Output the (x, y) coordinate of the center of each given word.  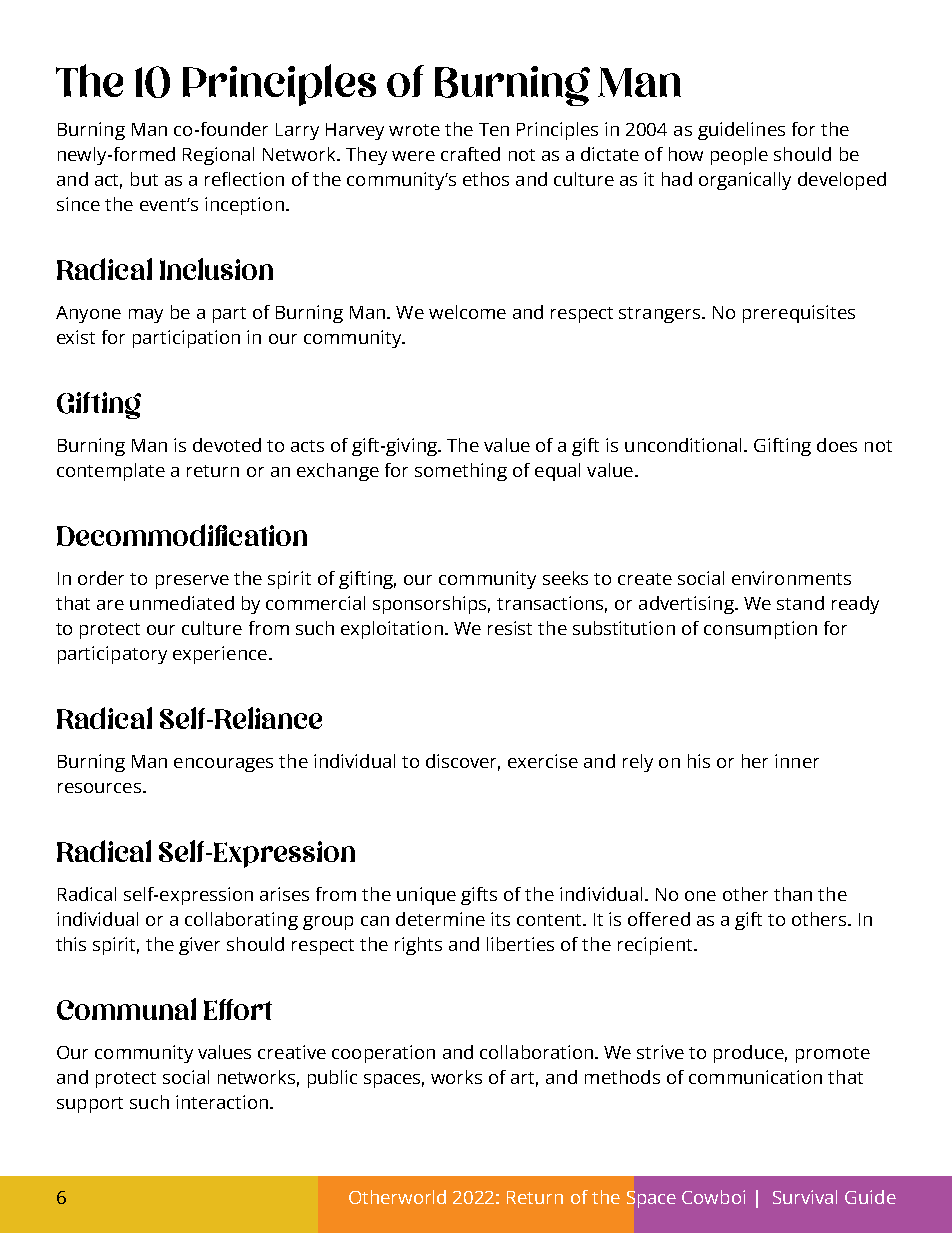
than (793, 894)
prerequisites (799, 314)
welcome (467, 312)
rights (418, 946)
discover (463, 762)
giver (199, 946)
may (146, 316)
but (144, 179)
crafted (470, 154)
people (739, 156)
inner (797, 761)
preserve (192, 582)
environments (791, 578)
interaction (222, 1102)
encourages (223, 765)
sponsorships (431, 605)
